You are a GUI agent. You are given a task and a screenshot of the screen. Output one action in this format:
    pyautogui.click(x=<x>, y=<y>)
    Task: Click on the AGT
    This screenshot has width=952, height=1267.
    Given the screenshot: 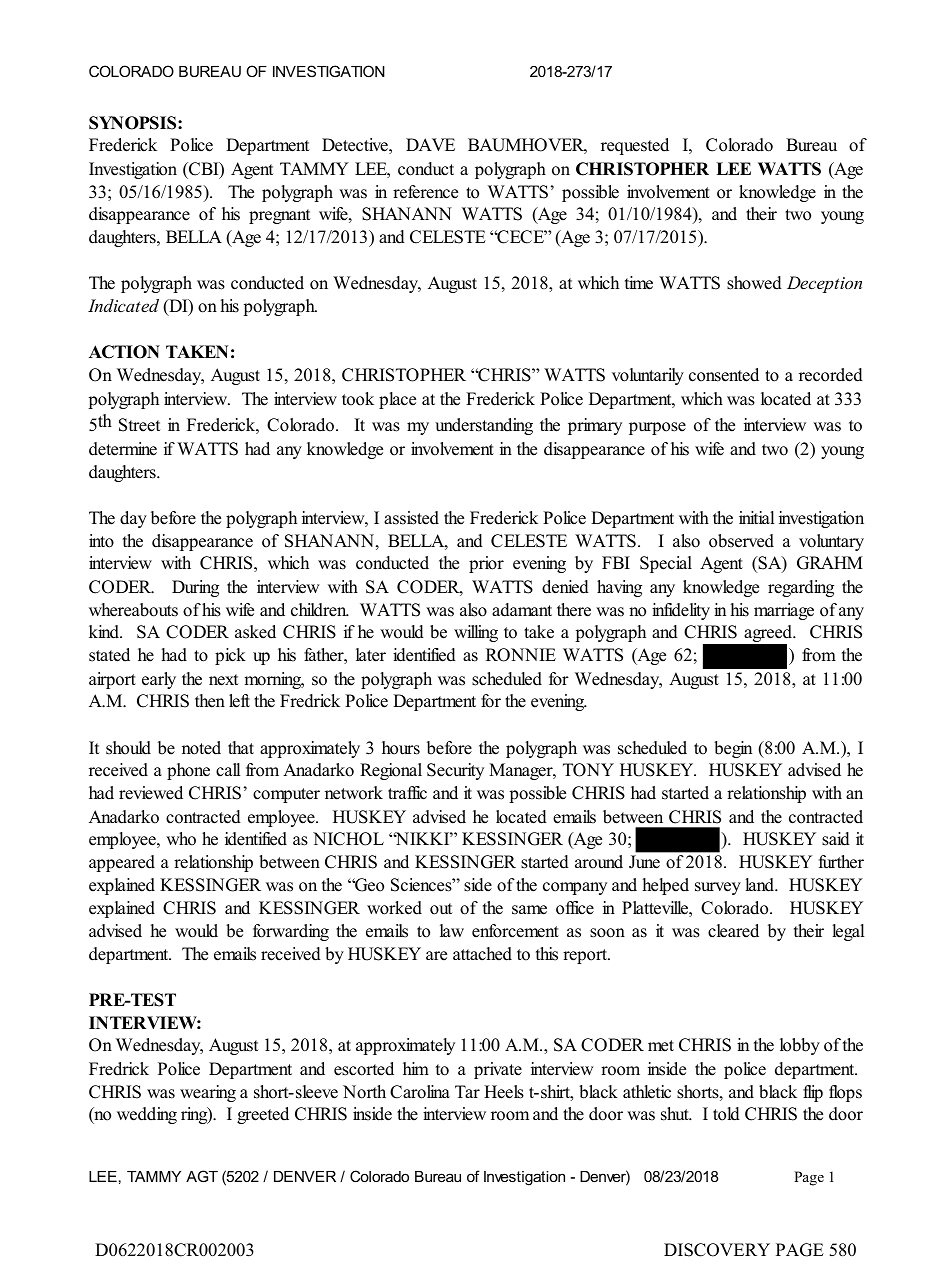 What is the action you would take?
    pyautogui.click(x=202, y=1176)
